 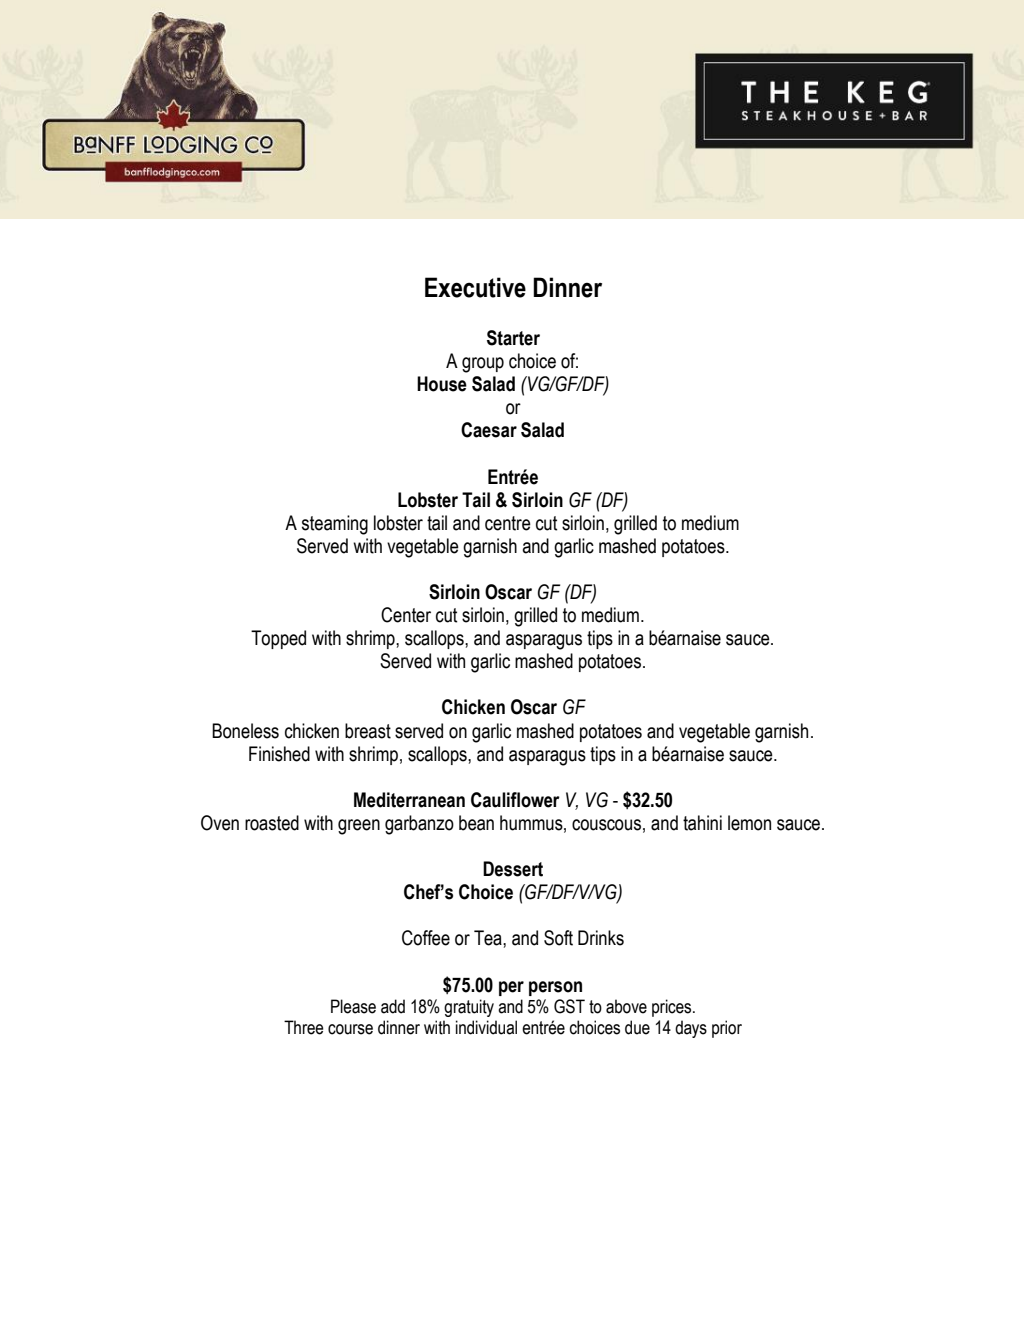 I want to click on Executive, so click(x=475, y=287).
